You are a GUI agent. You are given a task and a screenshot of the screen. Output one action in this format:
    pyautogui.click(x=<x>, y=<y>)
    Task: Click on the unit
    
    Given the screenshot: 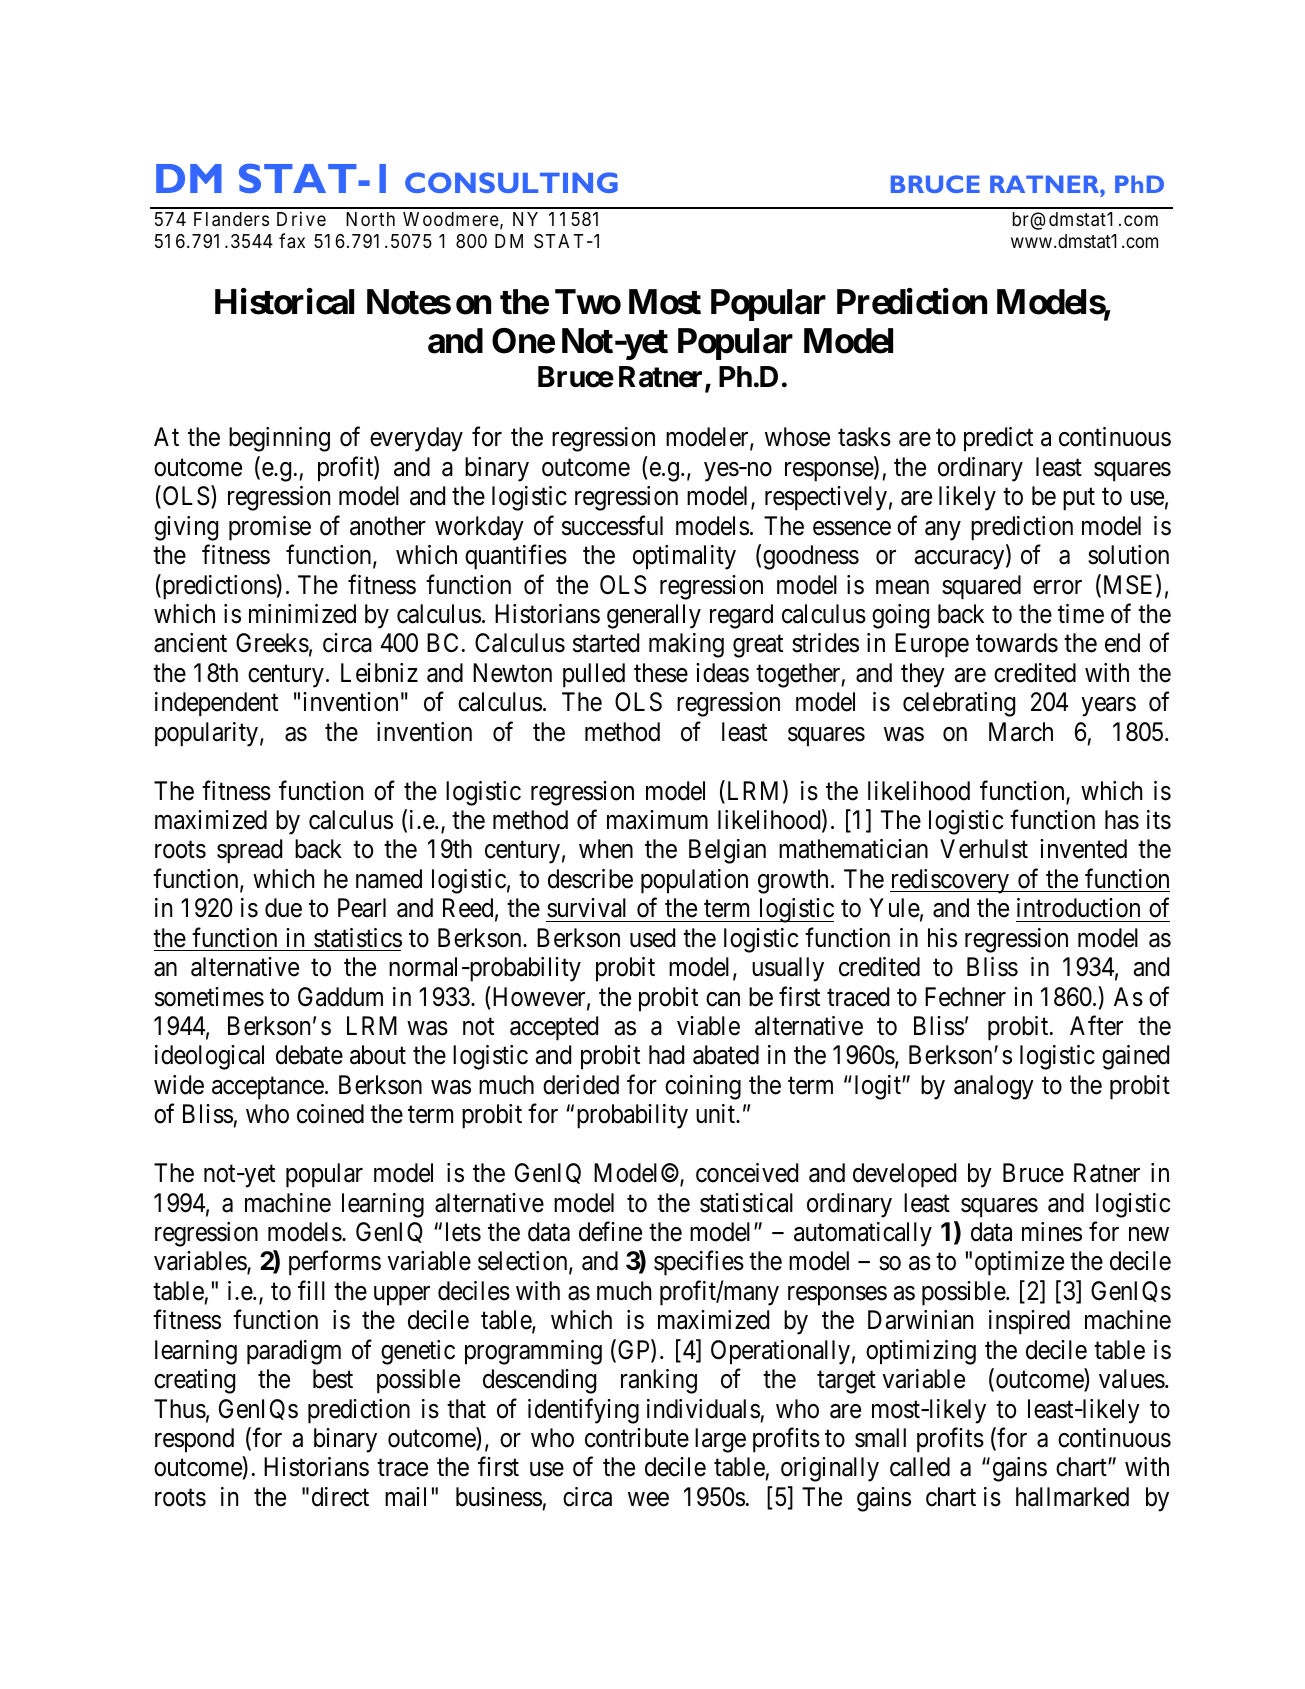 What is the action you would take?
    pyautogui.click(x=716, y=1113)
